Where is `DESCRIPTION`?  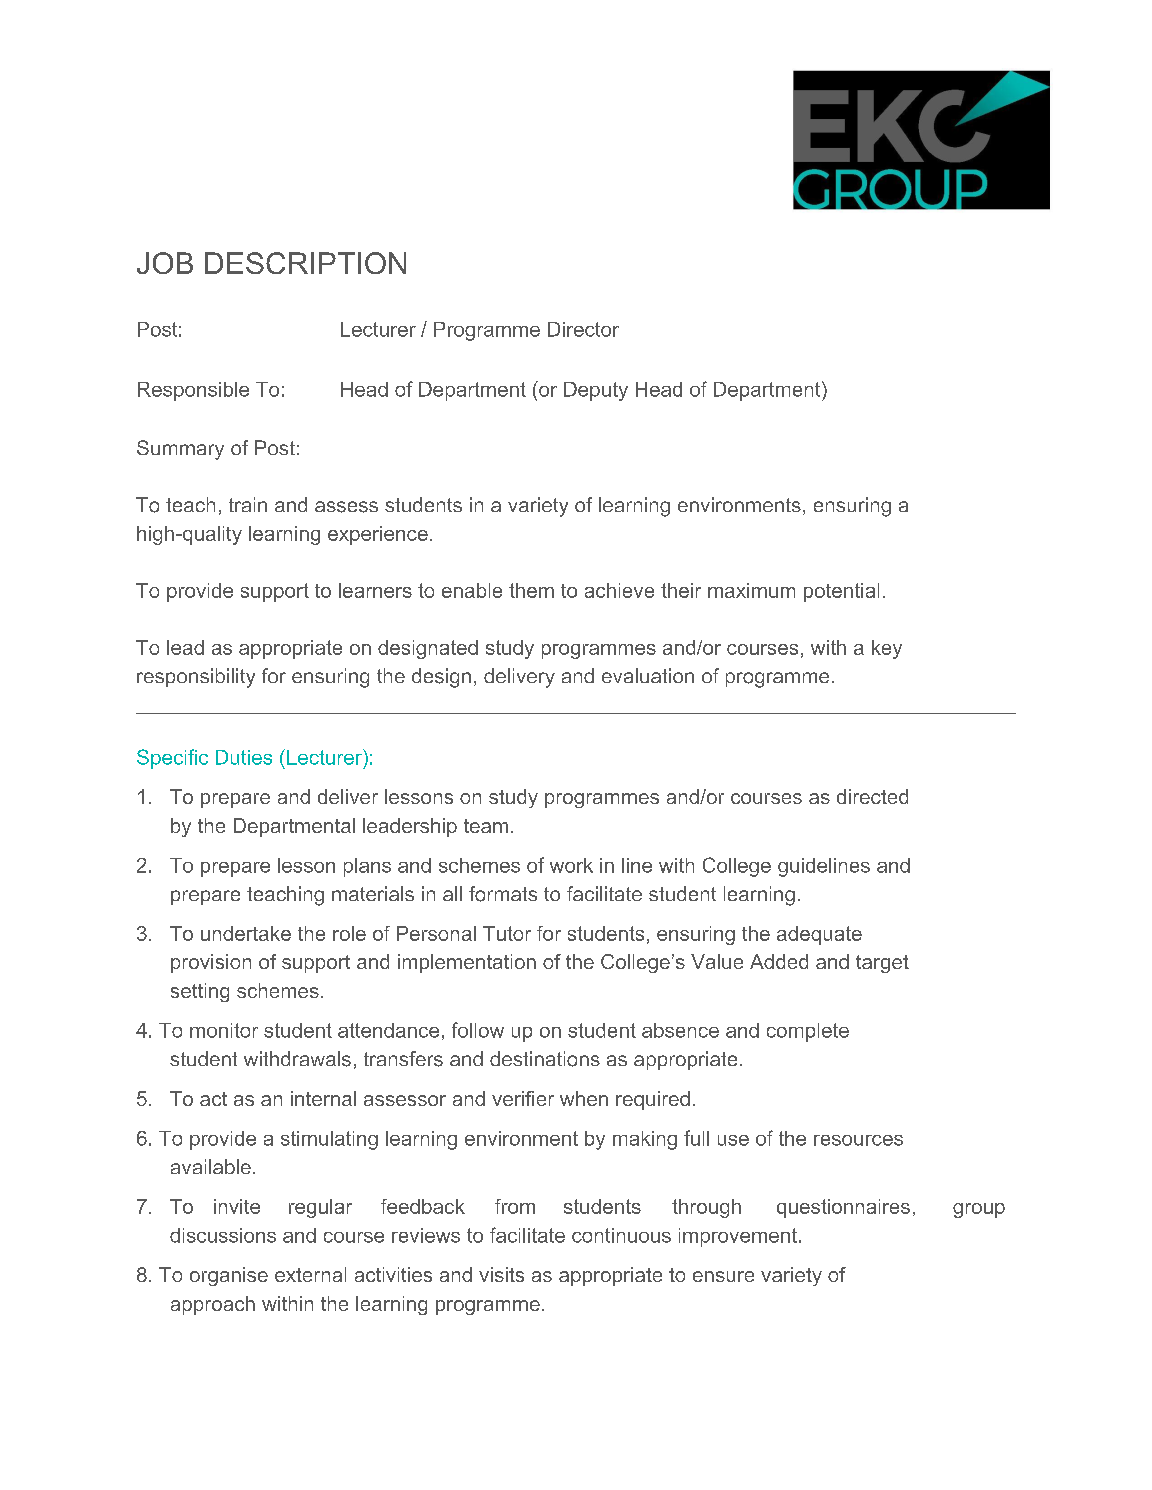
DESCRIPTION is located at coordinates (305, 263).
